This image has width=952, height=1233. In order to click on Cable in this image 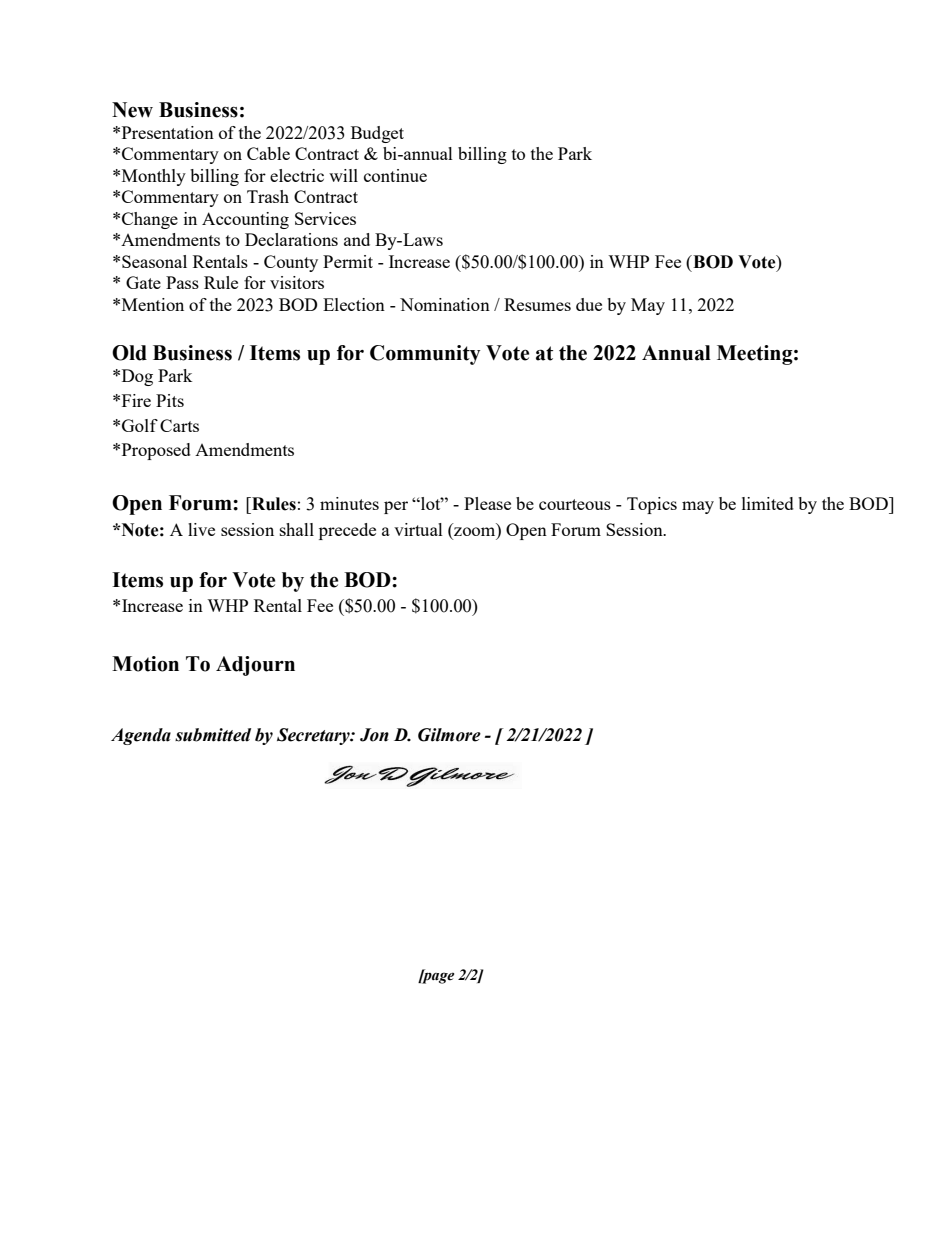, I will do `click(268, 153)`.
